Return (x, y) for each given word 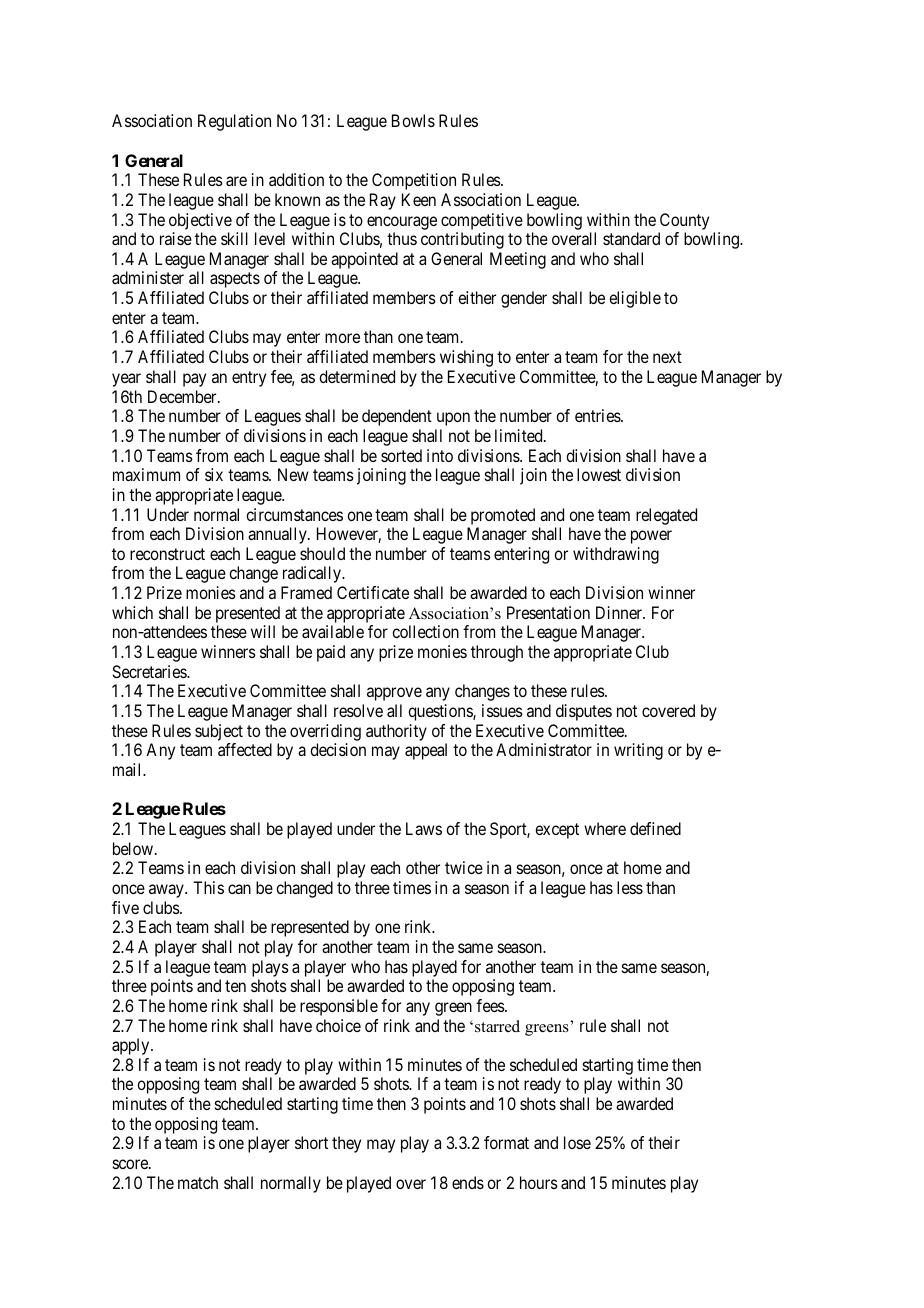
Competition (414, 181)
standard (631, 238)
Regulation (234, 122)
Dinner (620, 612)
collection (425, 631)
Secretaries (150, 671)
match (198, 1182)
